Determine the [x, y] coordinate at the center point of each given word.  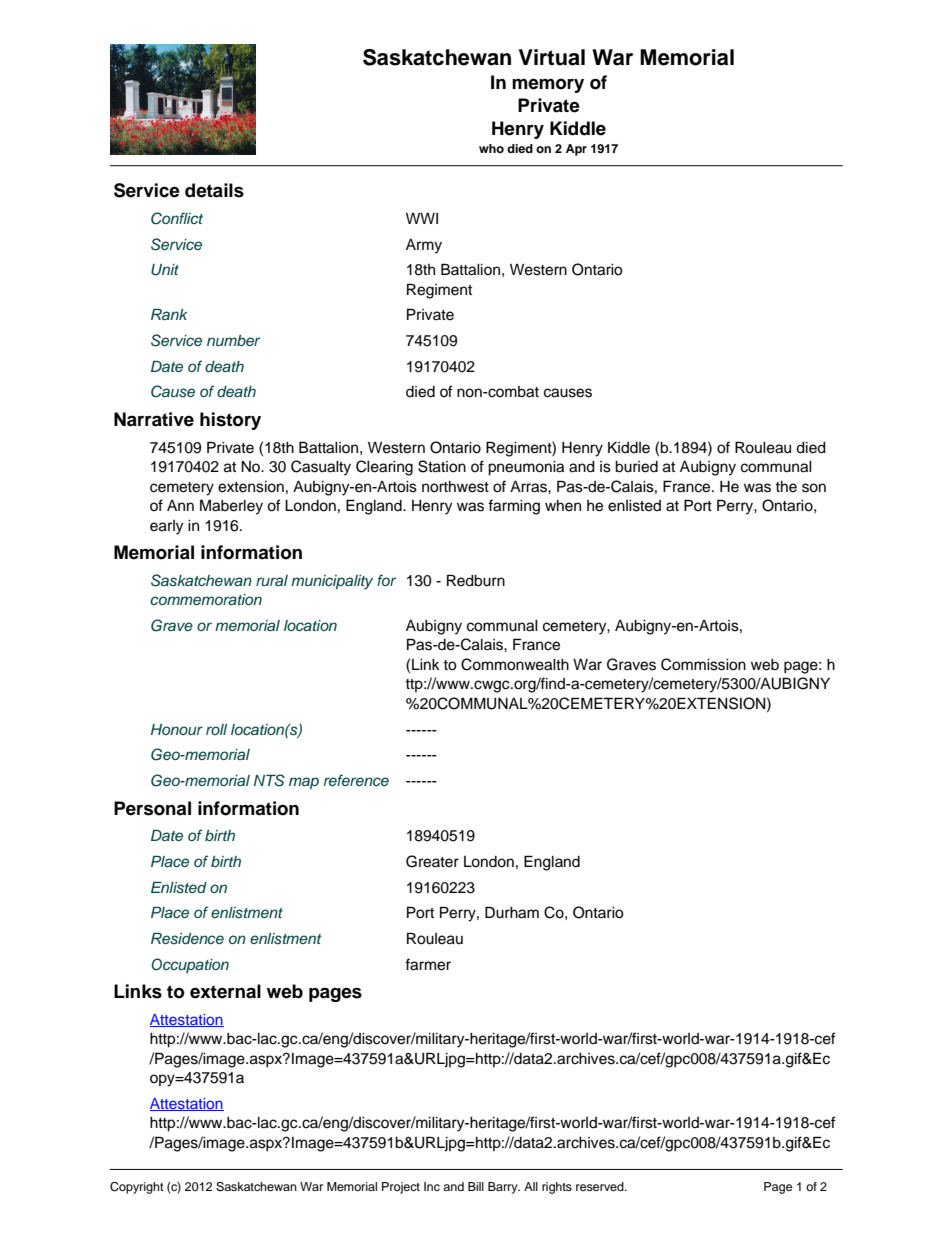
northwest [455, 487]
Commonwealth [515, 664]
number [233, 340]
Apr [576, 150]
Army [424, 246]
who [491, 148]
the [786, 487]
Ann [180, 505]
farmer [428, 964]
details [214, 190]
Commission [703, 664]
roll [216, 729]
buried [636, 467]
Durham [512, 912]
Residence [187, 938]
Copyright [137, 1188]
